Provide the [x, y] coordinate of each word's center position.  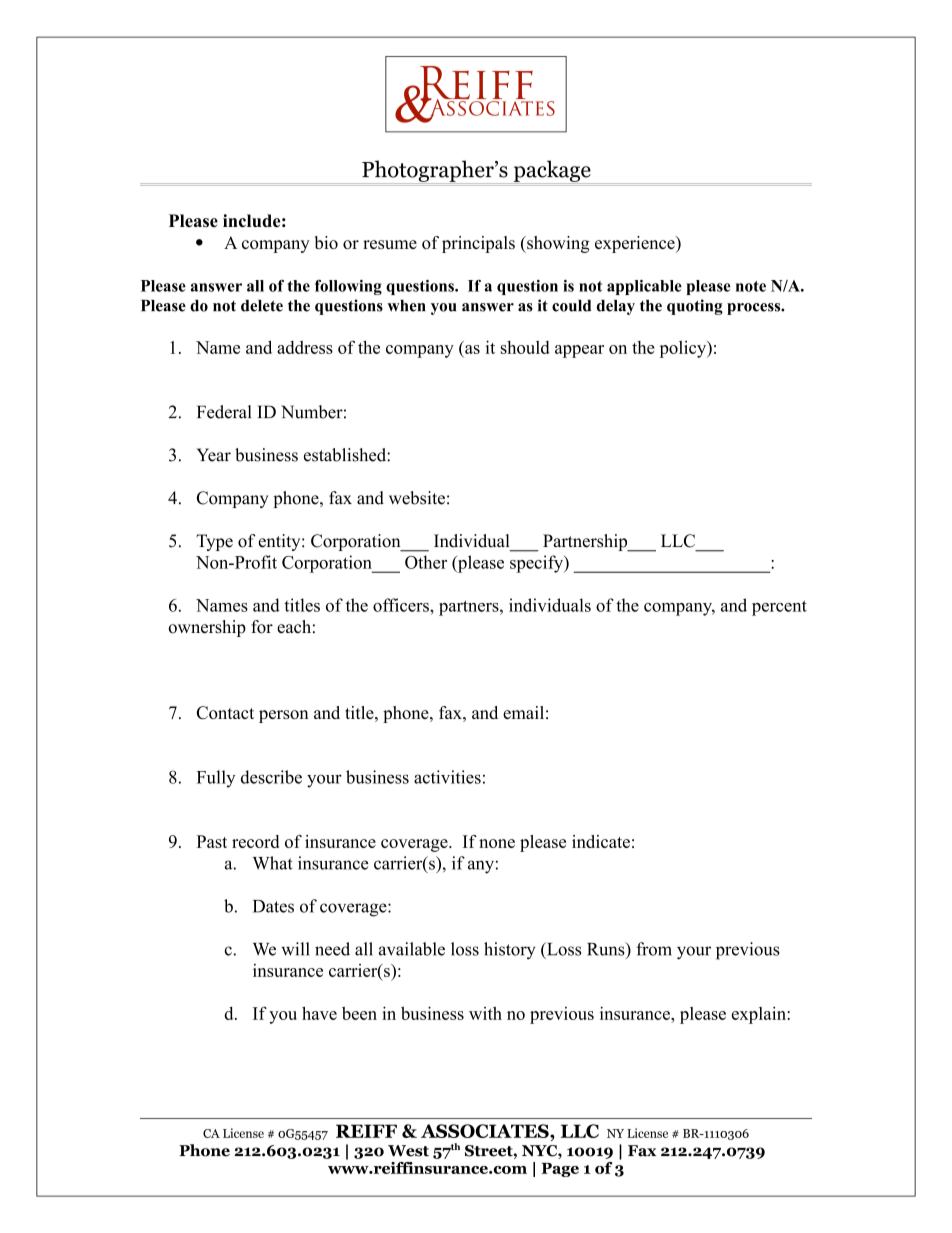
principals [478, 244]
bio [326, 242]
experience [636, 244]
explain [759, 1015]
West [408, 1151]
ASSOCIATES [486, 1131]
